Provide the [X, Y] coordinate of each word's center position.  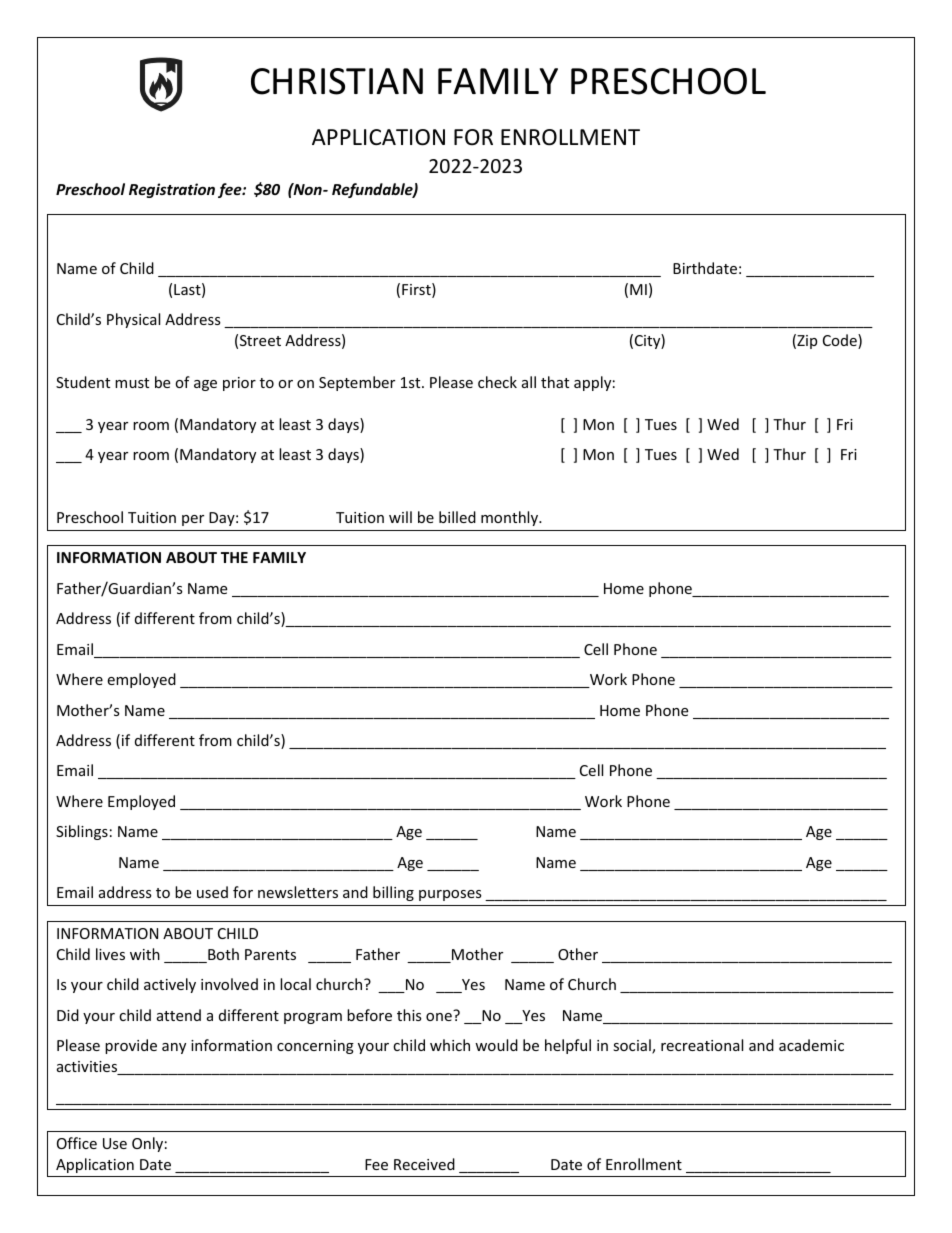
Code [841, 341]
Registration [172, 190]
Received [424, 1164]
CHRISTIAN [337, 81]
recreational [702, 1045]
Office [77, 1143]
